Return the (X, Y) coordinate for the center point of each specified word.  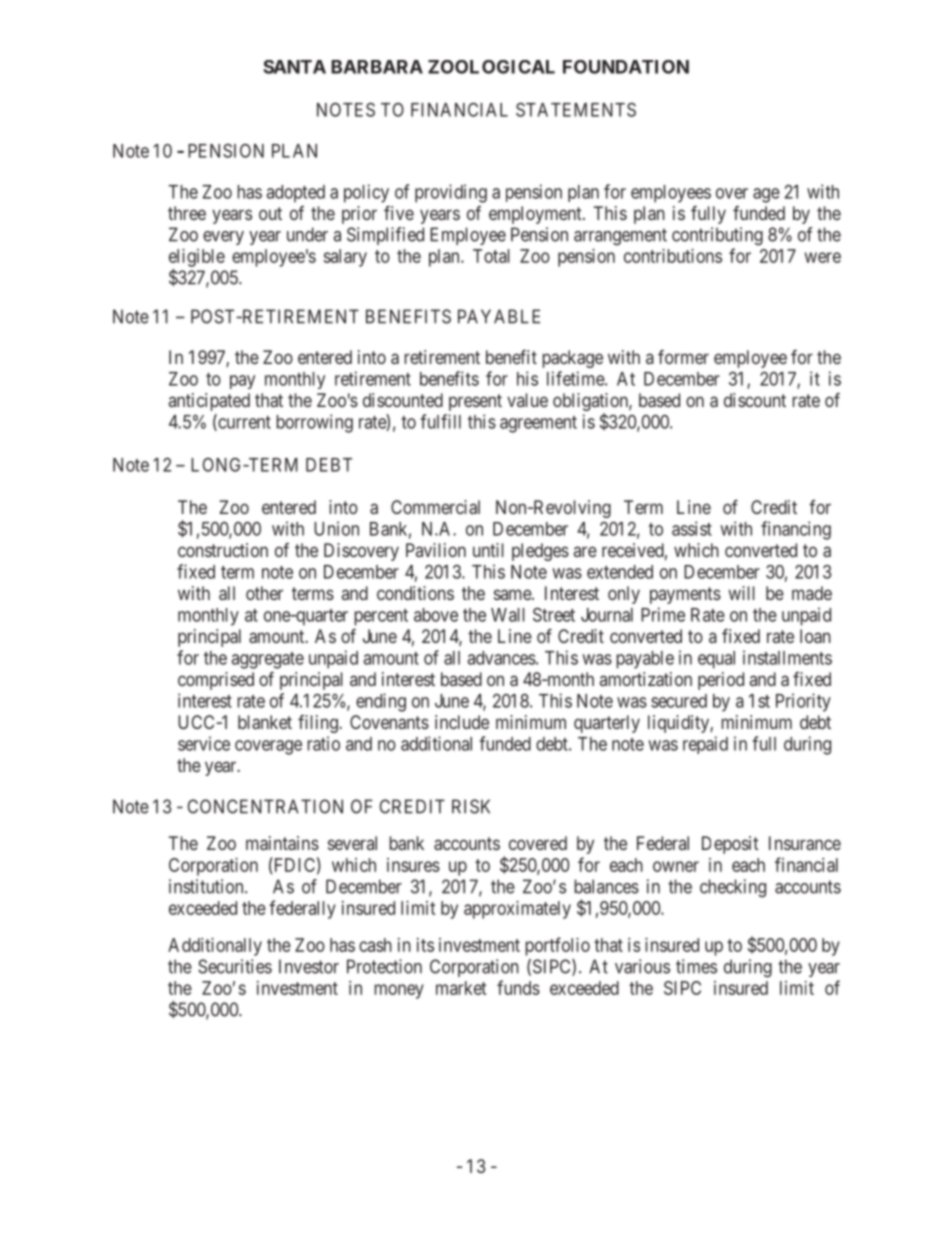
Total (491, 256)
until (488, 550)
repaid (705, 745)
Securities (235, 966)
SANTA (294, 67)
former (683, 357)
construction (223, 550)
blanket (265, 722)
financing (796, 530)
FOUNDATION (626, 67)
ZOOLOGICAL (491, 67)
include (462, 722)
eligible (197, 259)
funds (518, 987)
